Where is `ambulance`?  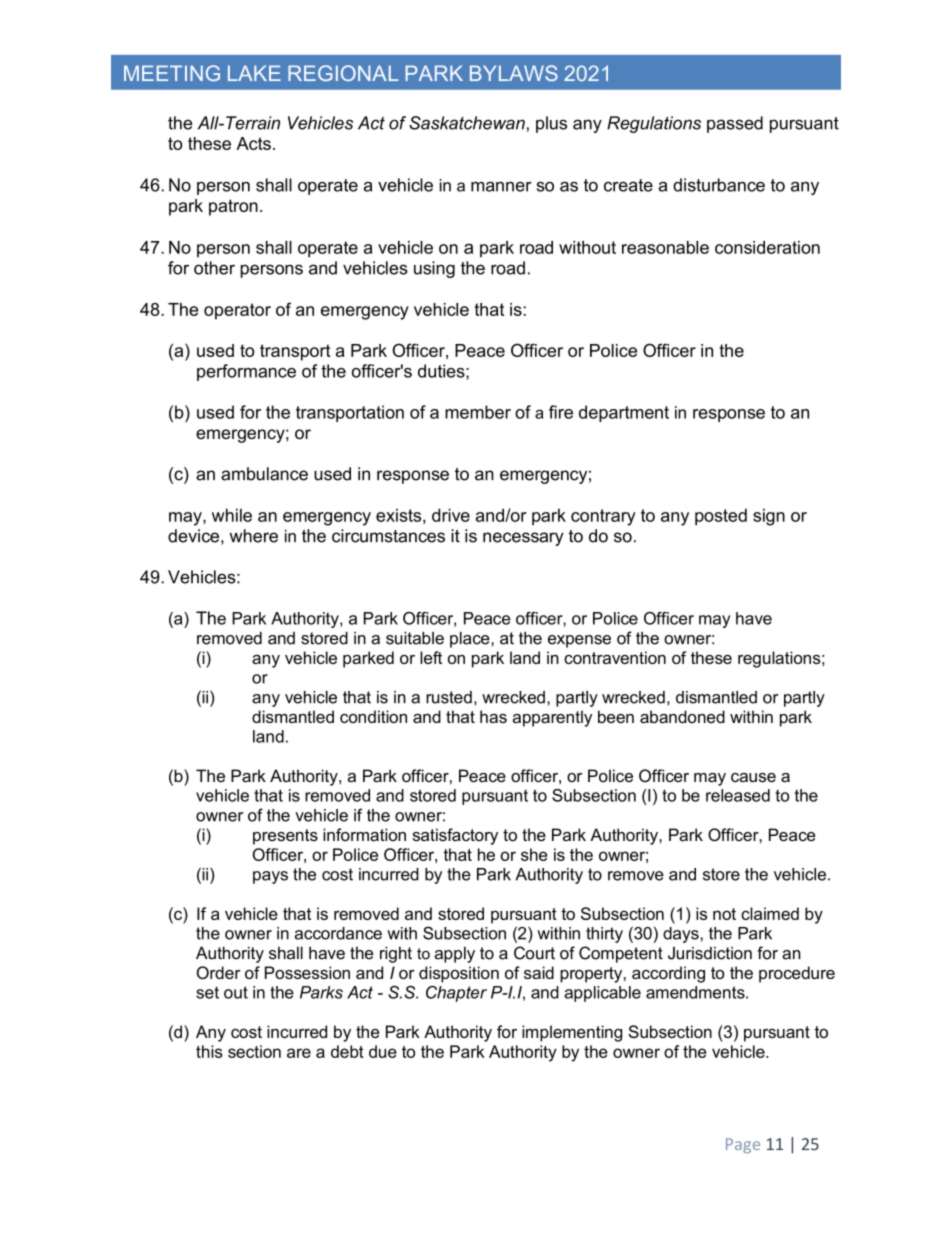 ambulance is located at coordinates (264, 474).
